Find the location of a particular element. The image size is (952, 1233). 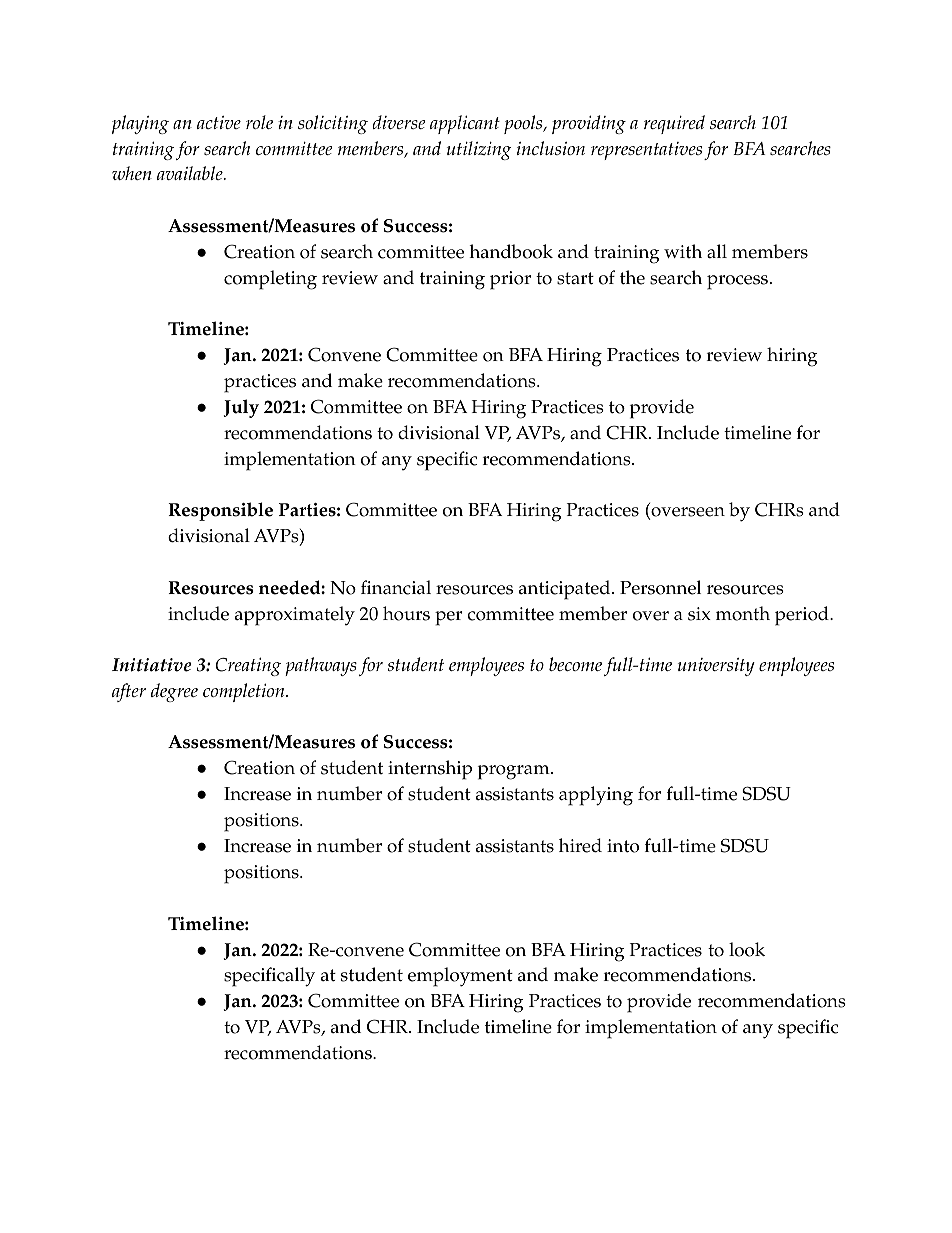

active is located at coordinates (219, 122).
